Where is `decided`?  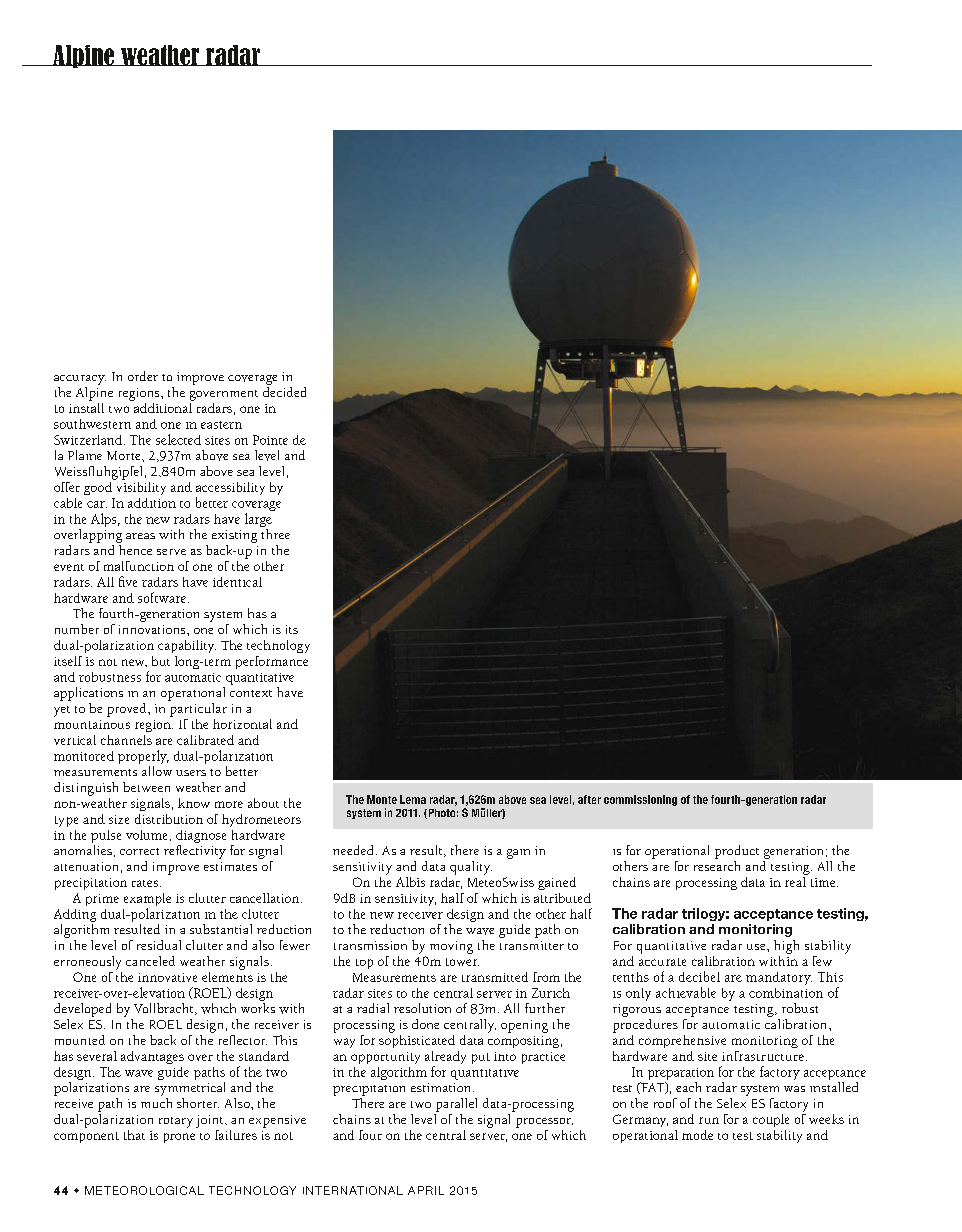 decided is located at coordinates (284, 390).
